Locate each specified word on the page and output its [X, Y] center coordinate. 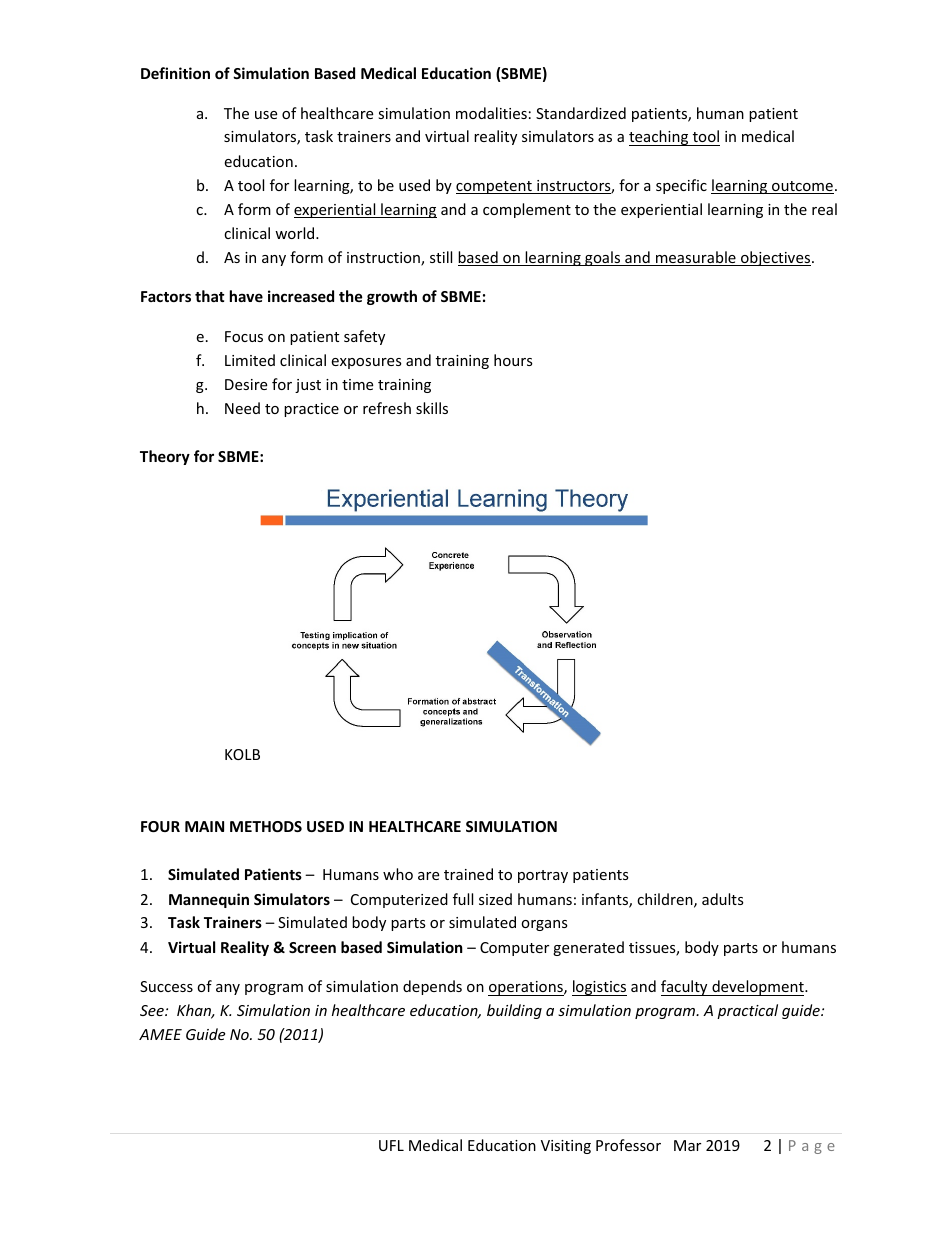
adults [723, 899]
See [153, 1010]
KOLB [242, 754]
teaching [660, 138]
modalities [491, 113]
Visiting [566, 1147]
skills [432, 408]
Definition [175, 73]
